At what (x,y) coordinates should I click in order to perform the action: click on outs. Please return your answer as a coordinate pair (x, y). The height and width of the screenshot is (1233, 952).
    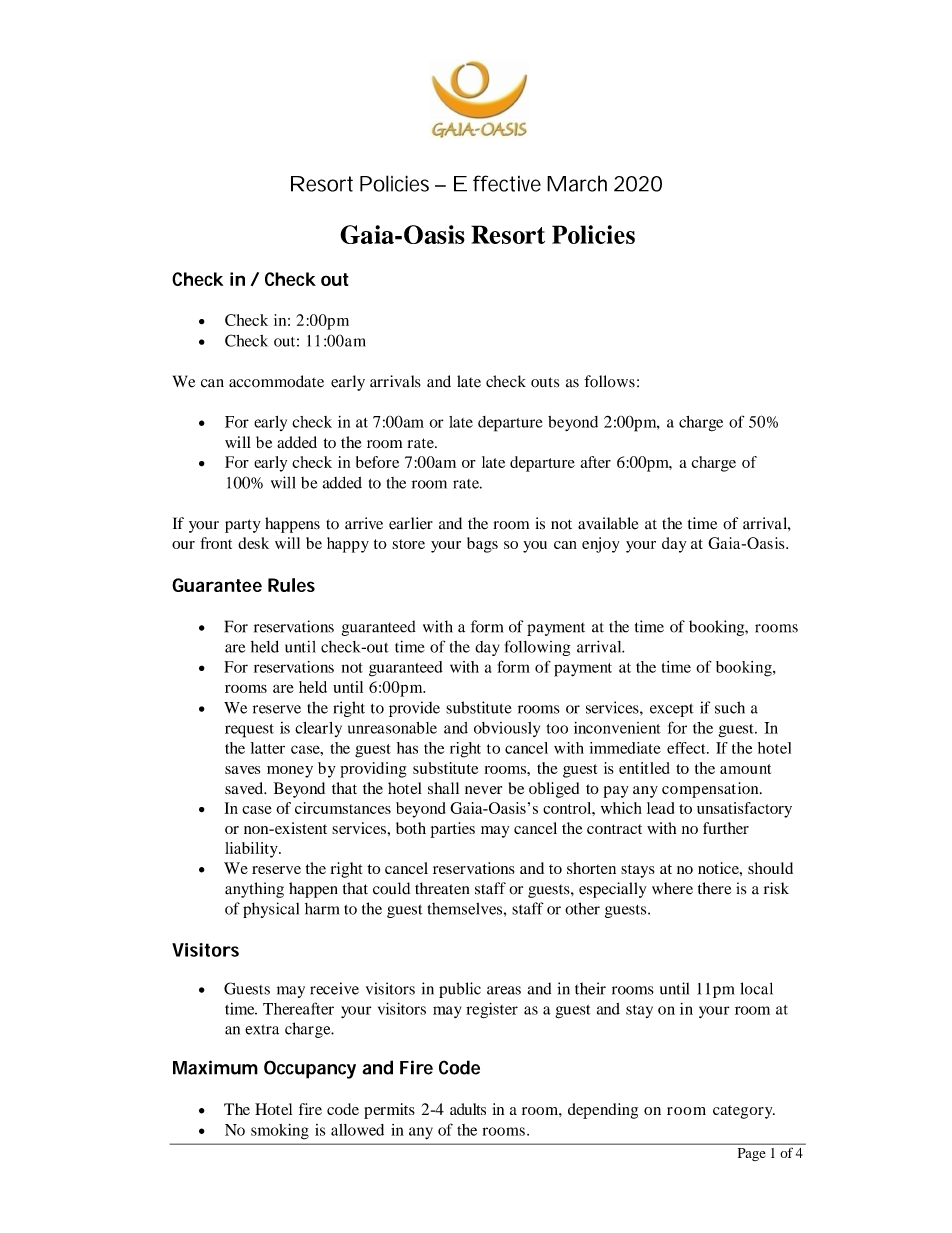
    Looking at the image, I should click on (545, 382).
